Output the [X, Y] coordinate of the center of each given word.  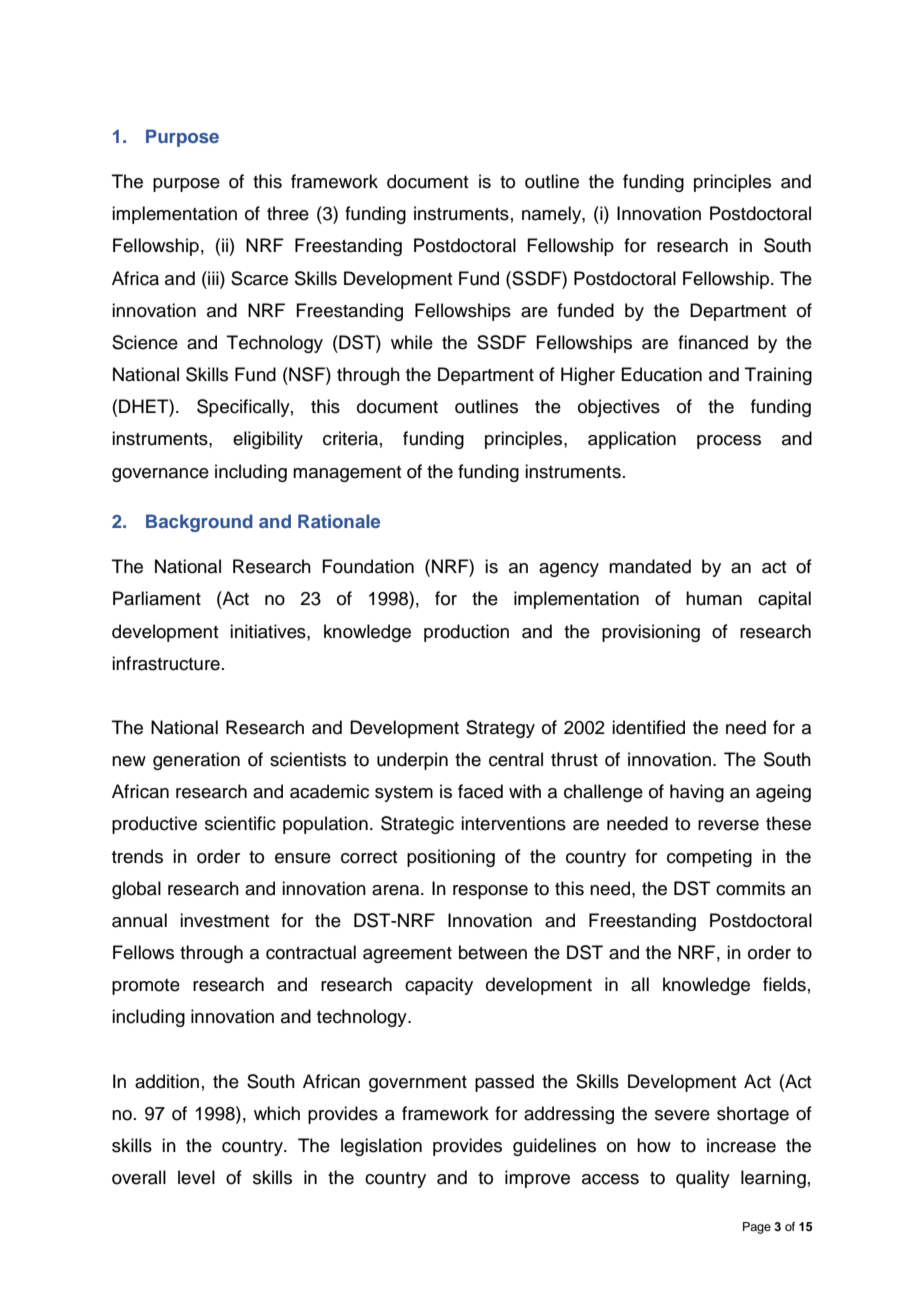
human [714, 598]
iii [213, 278]
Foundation [368, 566]
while [412, 342]
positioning [451, 858]
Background [199, 523]
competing [709, 858]
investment [224, 920]
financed [713, 342]
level [196, 1177]
